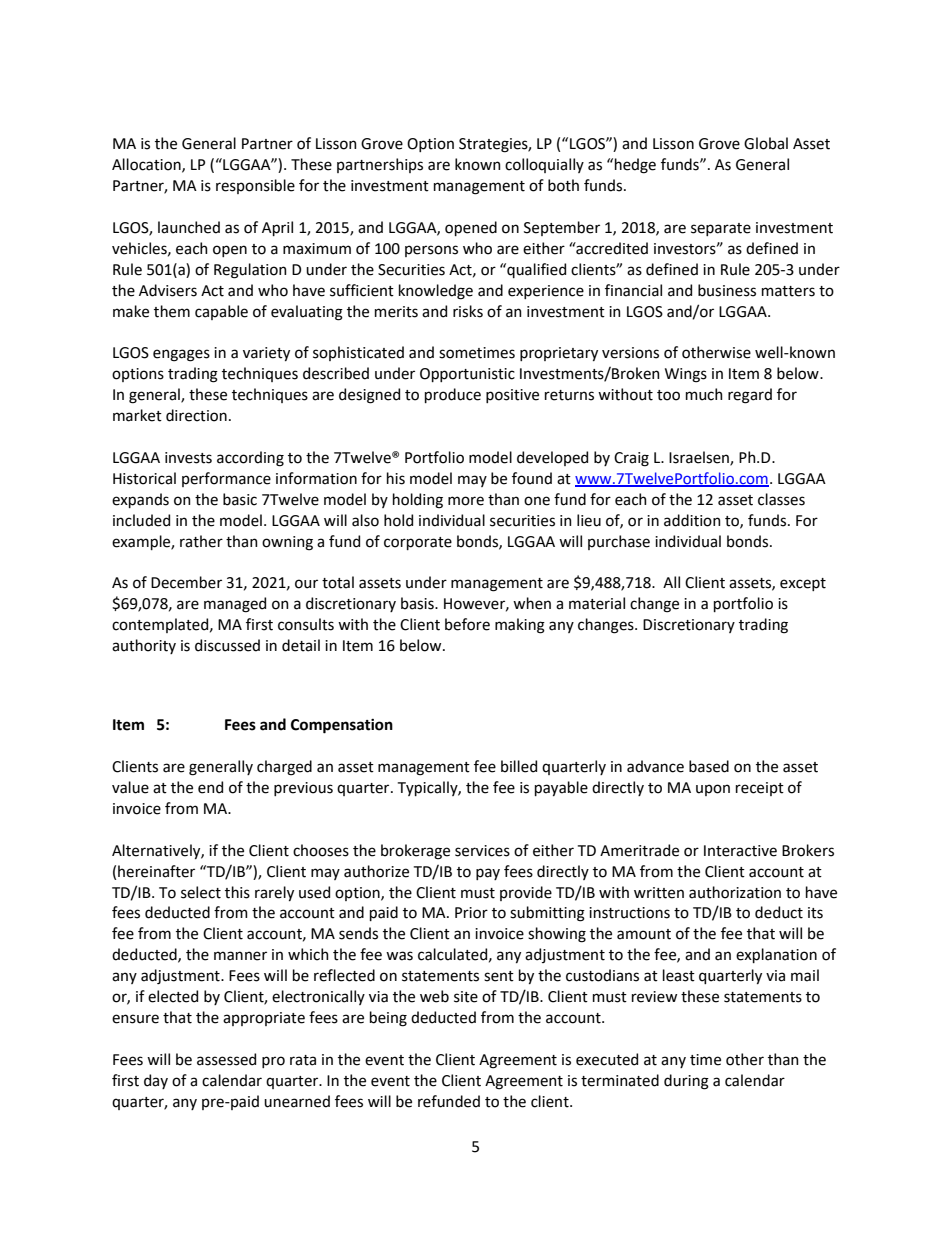  I want to click on before, so click(467, 624).
